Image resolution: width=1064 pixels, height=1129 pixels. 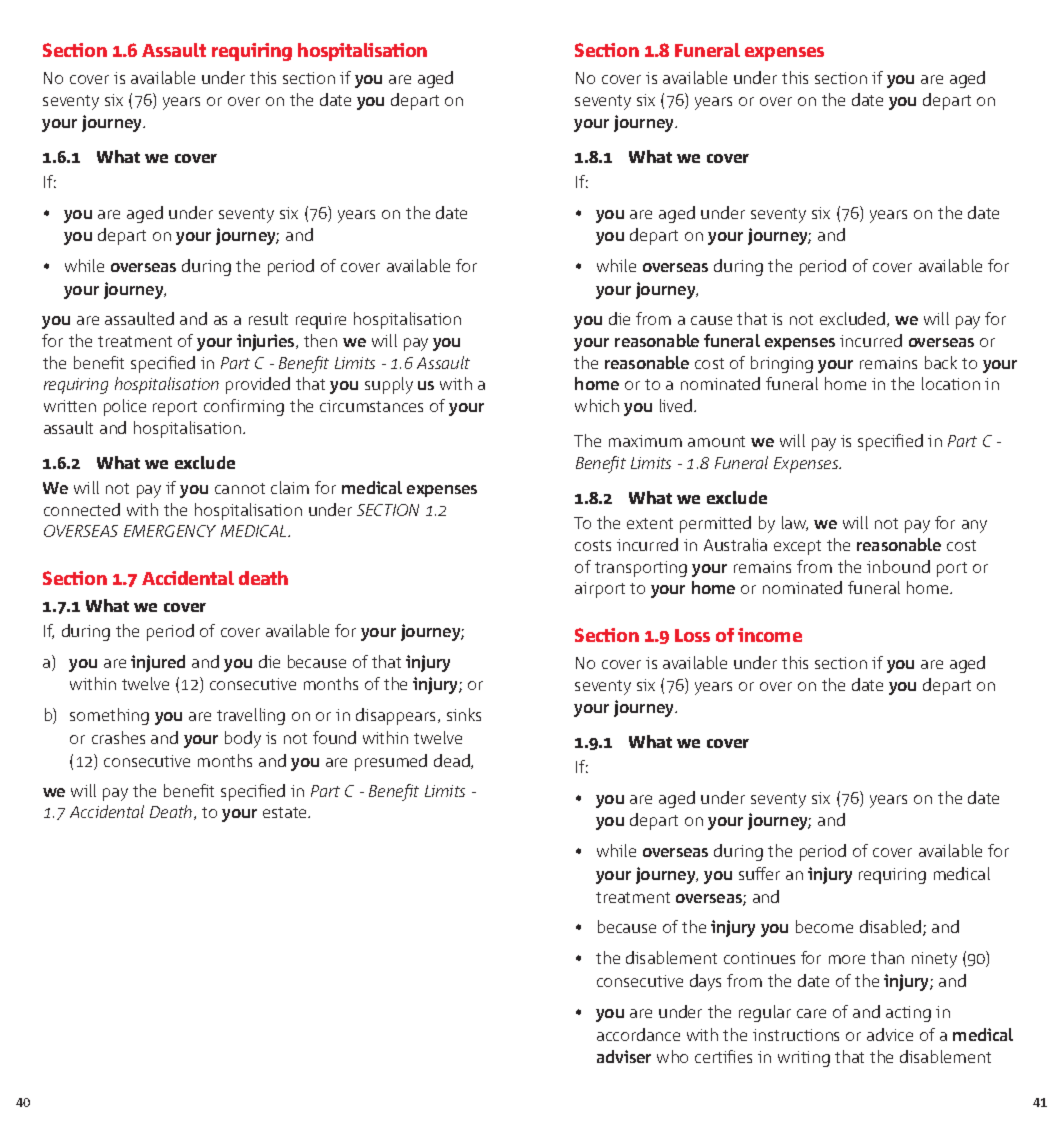 I want to click on inbound, so click(x=898, y=566).
